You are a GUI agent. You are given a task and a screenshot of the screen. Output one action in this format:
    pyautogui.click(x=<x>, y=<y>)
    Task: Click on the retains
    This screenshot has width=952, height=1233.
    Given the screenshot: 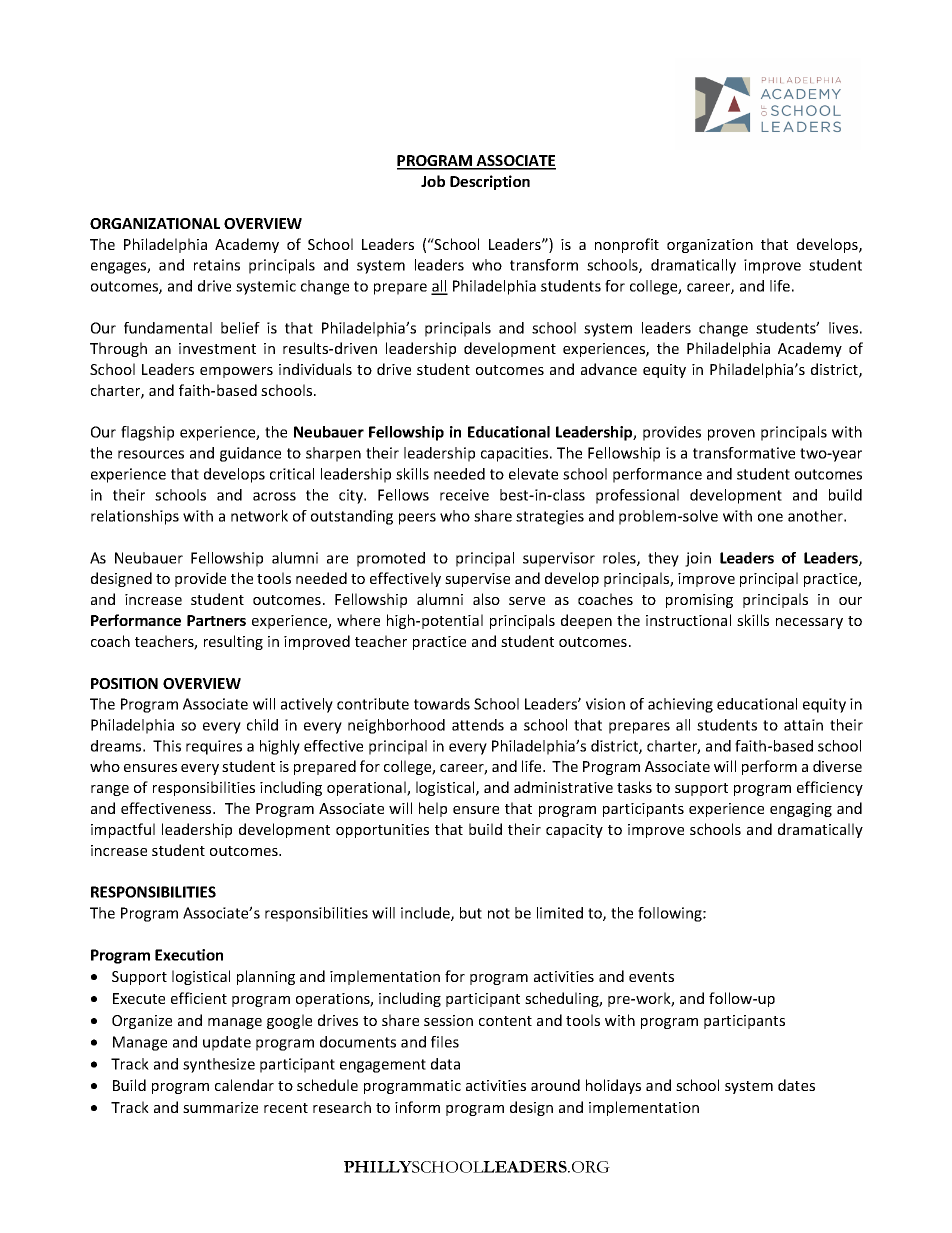 What is the action you would take?
    pyautogui.click(x=217, y=265)
